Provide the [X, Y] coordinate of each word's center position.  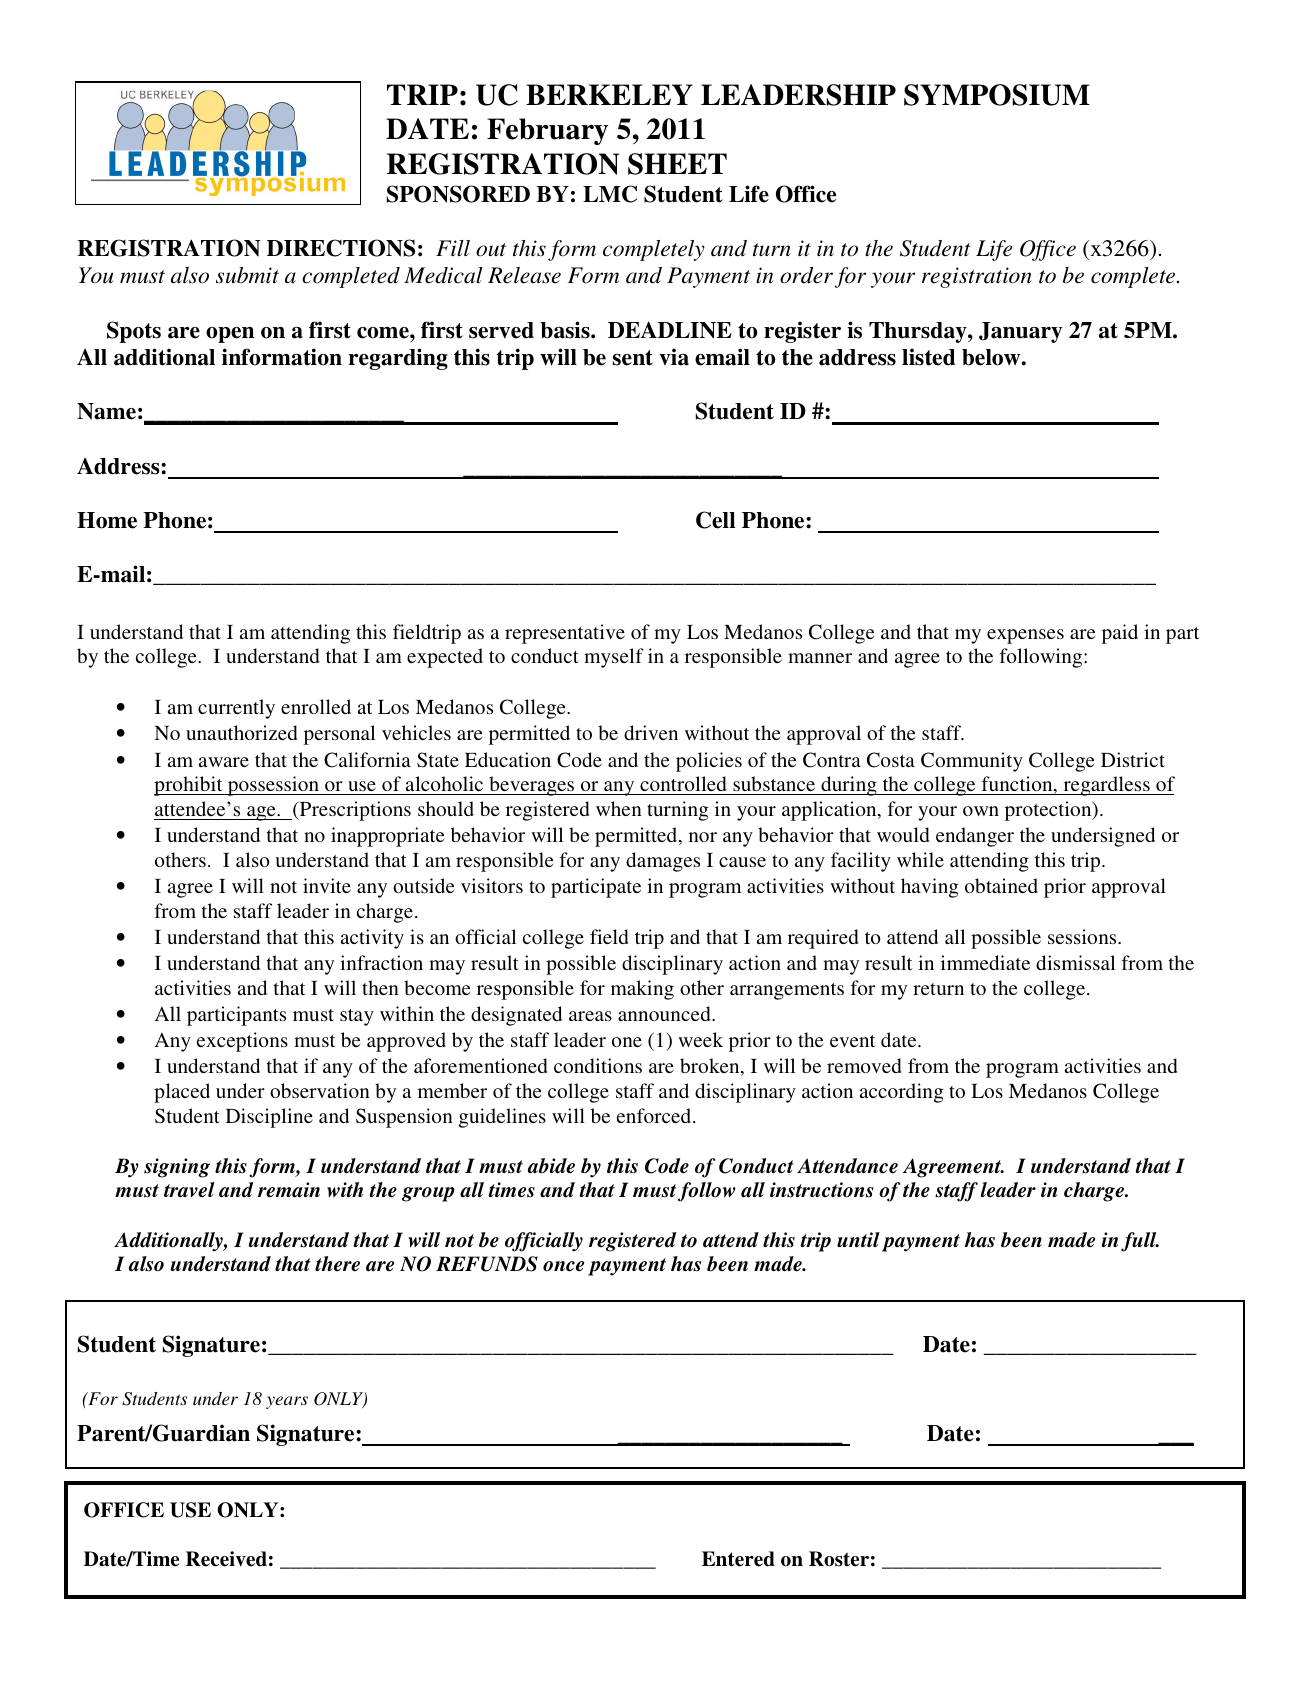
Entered [738, 1559]
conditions [598, 1065]
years [287, 1402]
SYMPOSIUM [997, 95]
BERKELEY [609, 94]
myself [614, 658]
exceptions [242, 1042]
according [902, 1093]
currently [236, 709]
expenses [1025, 636]
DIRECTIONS [341, 248]
